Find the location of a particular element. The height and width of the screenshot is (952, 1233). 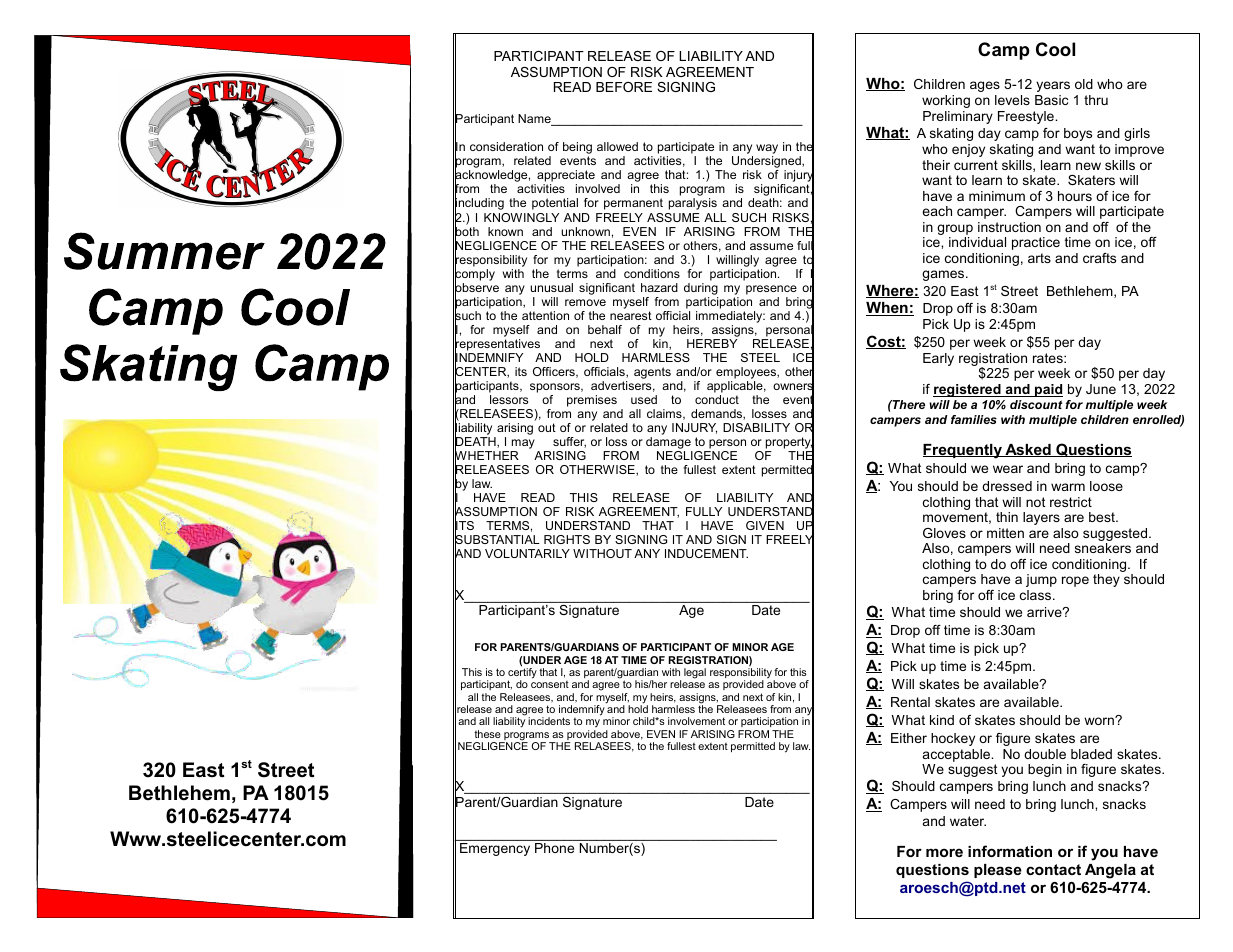

BEFORE is located at coordinates (624, 87).
